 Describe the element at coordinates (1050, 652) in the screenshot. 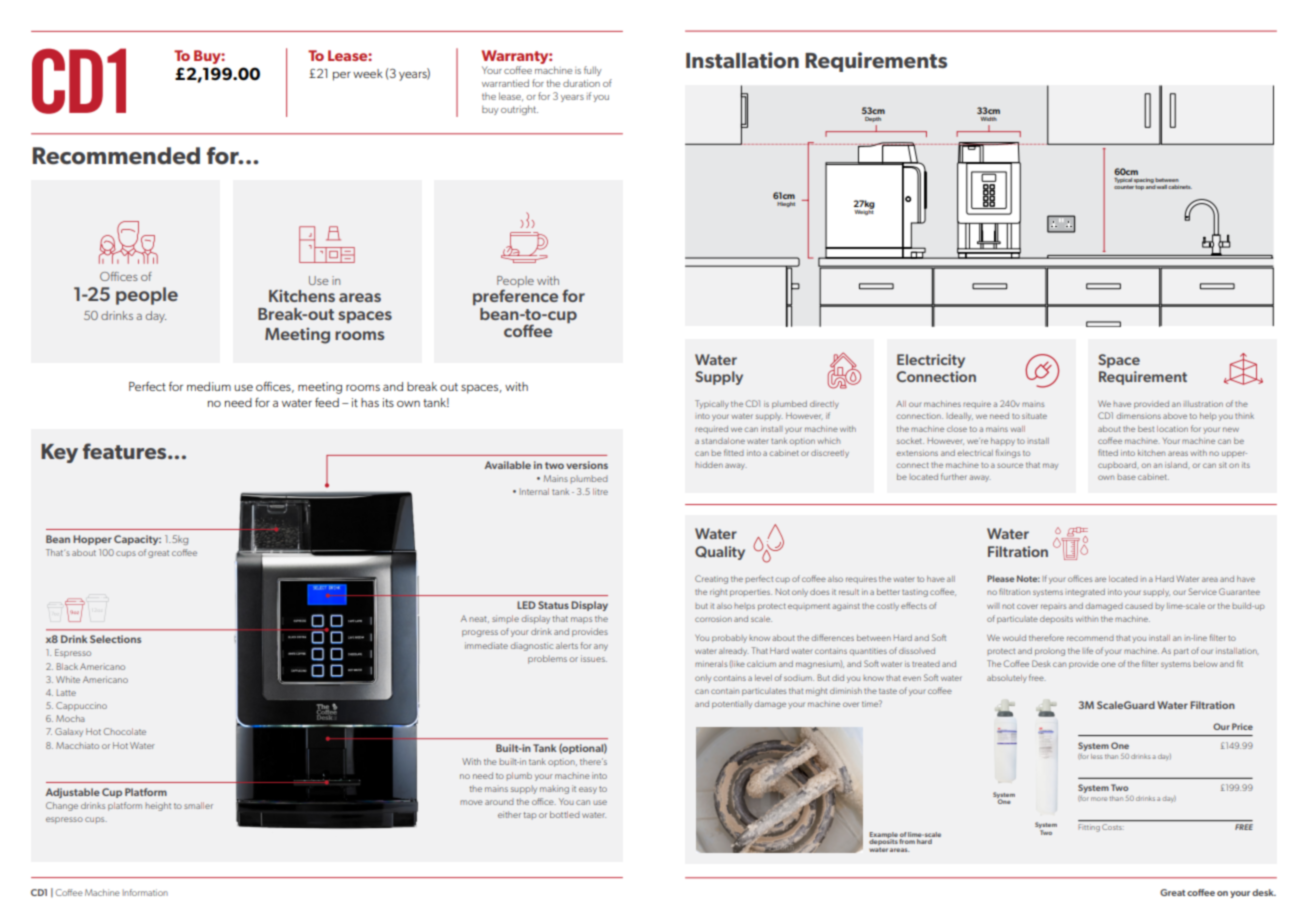

I see `prolong` at that location.
